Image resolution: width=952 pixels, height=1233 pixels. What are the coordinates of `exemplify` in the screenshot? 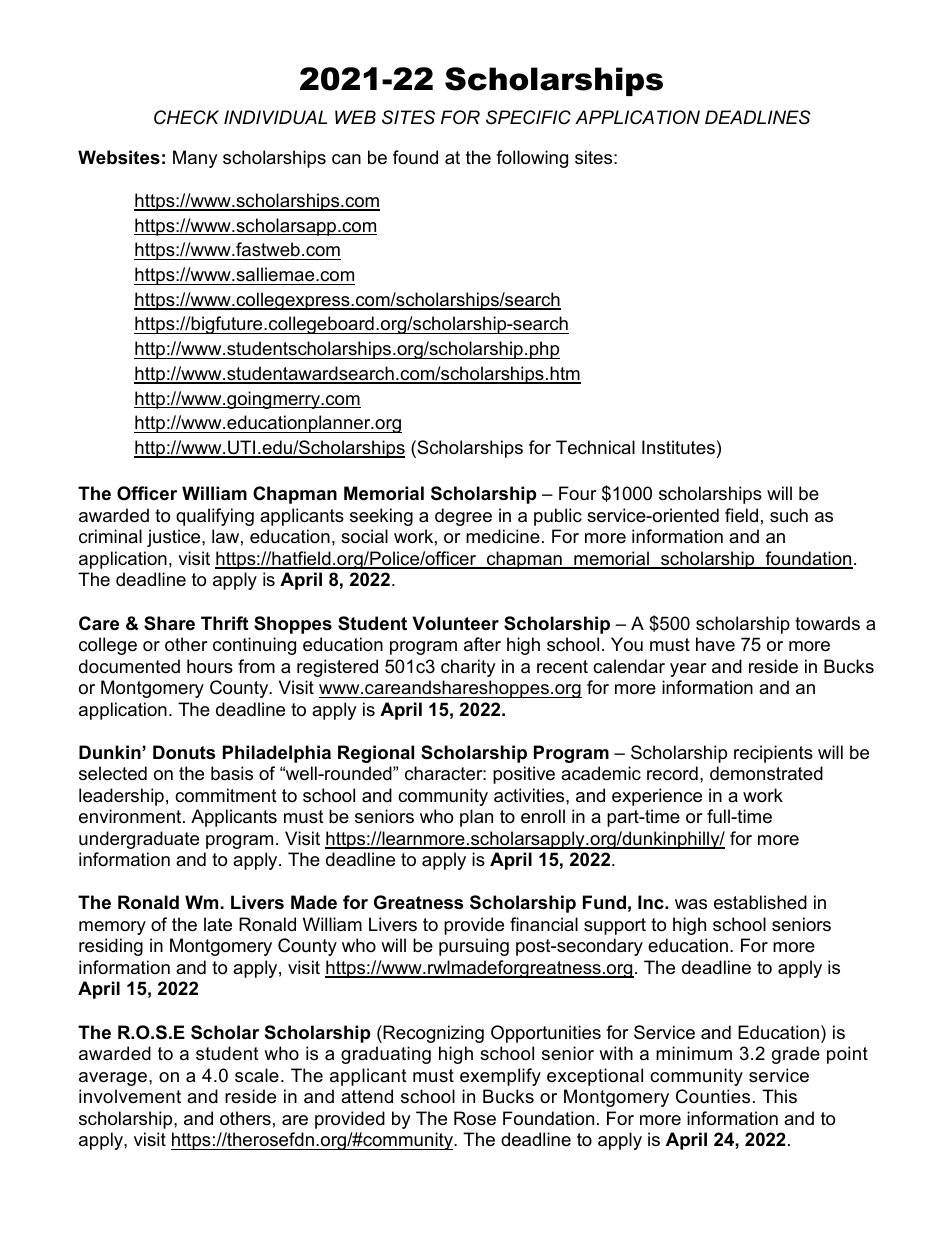 It's located at (500, 1077).
